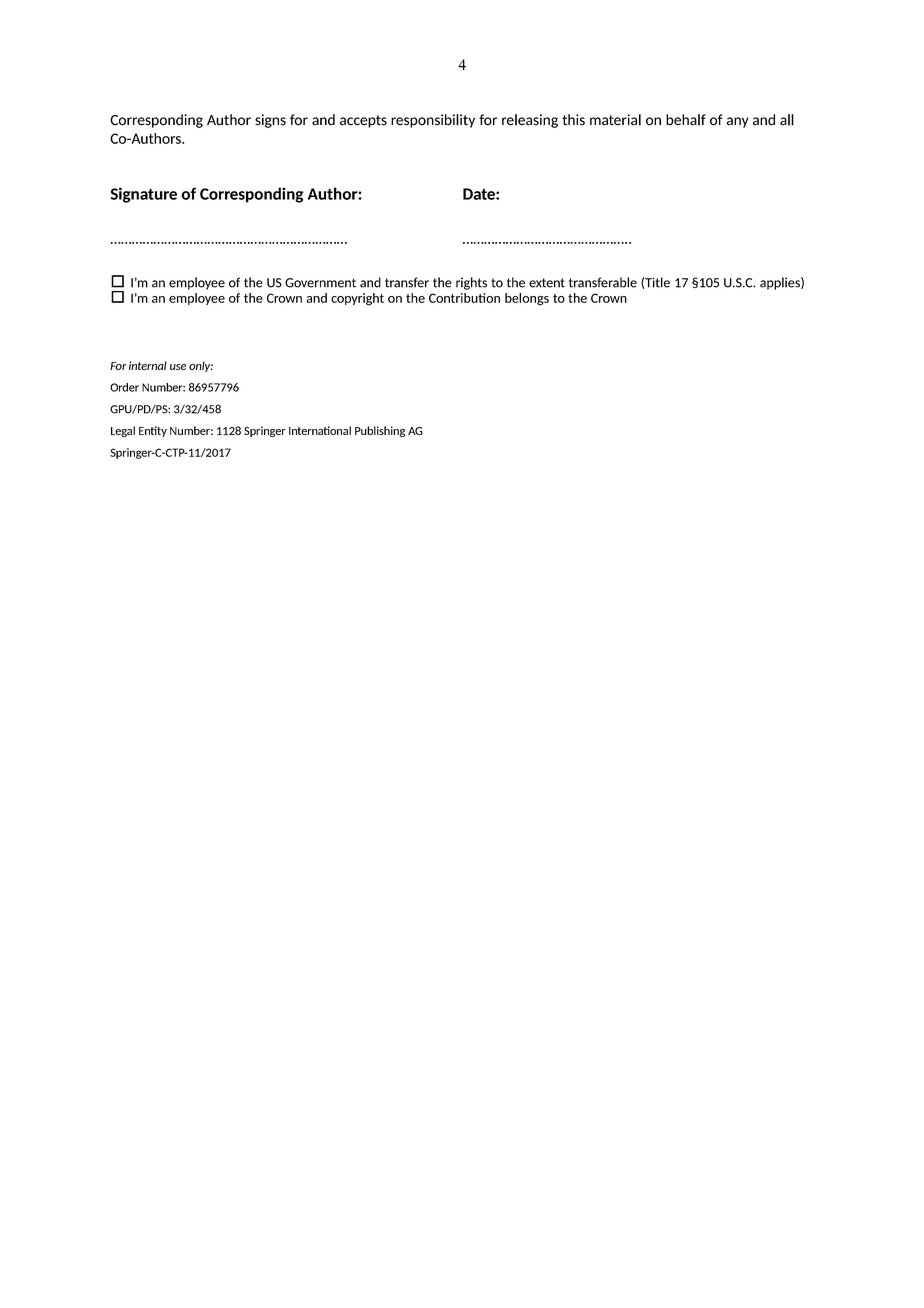 Image resolution: width=924 pixels, height=1308 pixels. What do you see at coordinates (153, 431) in the page?
I see `Entity` at bounding box center [153, 431].
